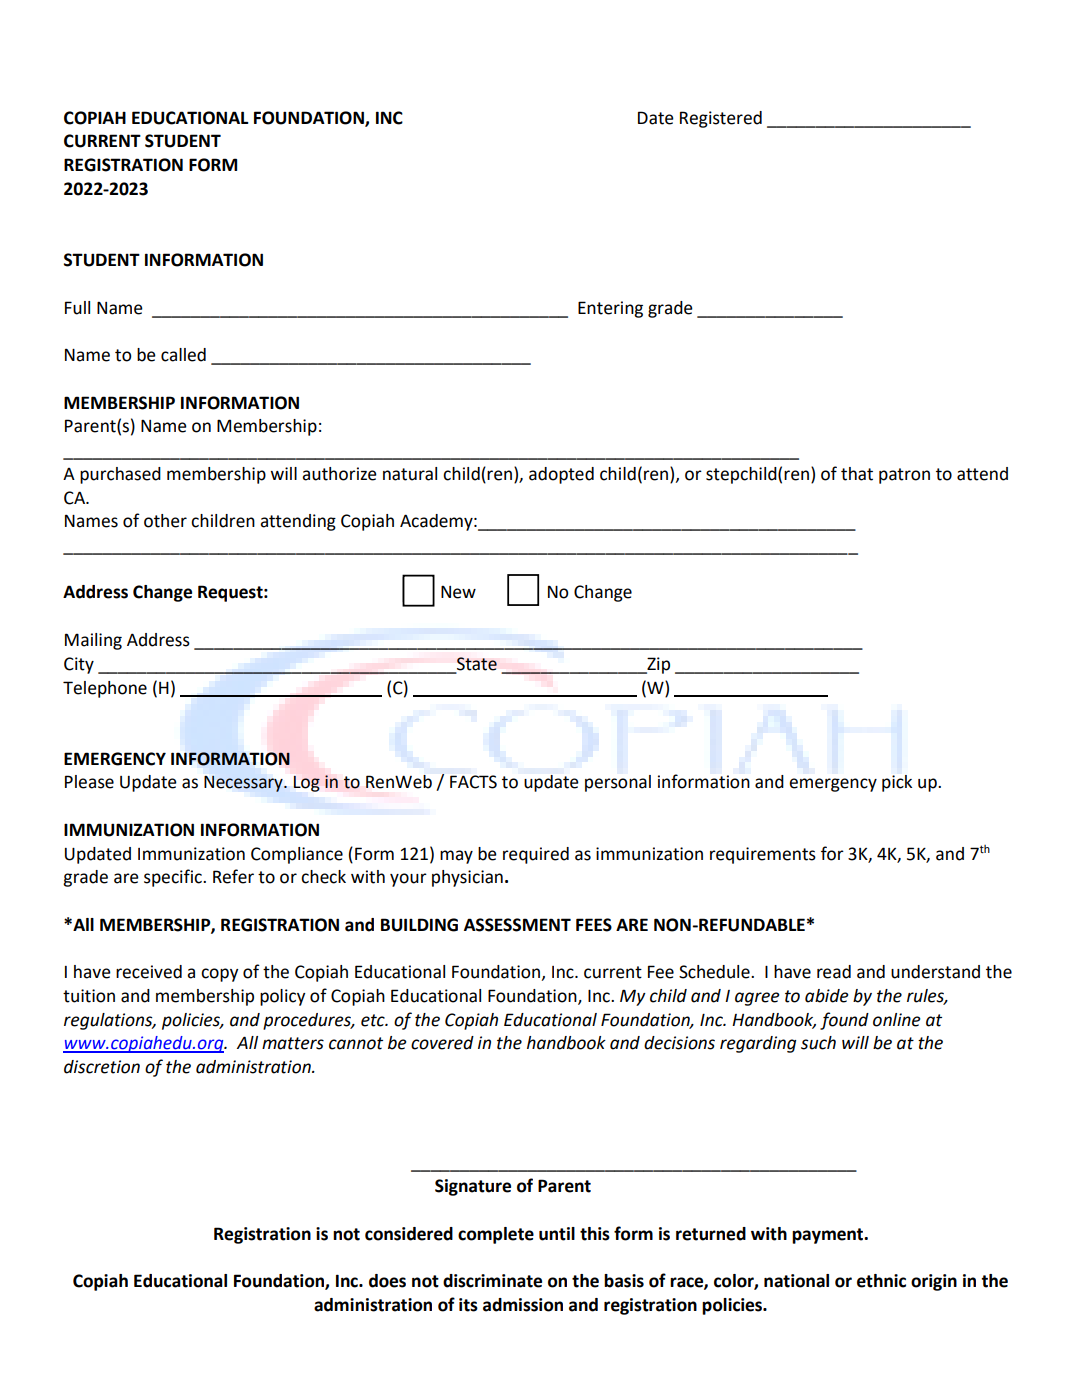 The image size is (1082, 1400). I want to click on patron, so click(904, 476).
